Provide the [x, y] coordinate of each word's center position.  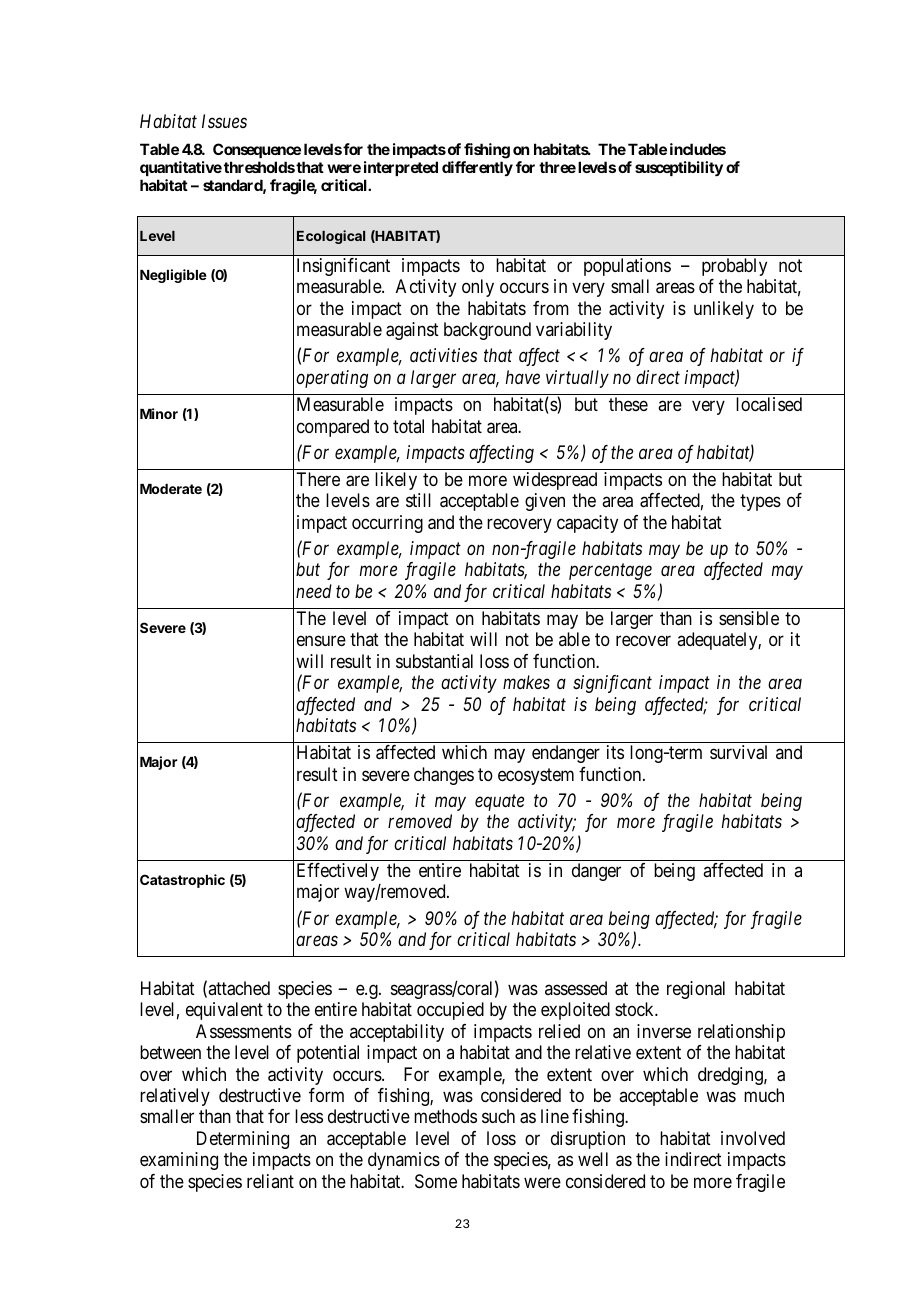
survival [738, 752]
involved [753, 1138]
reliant [270, 1181]
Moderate [171, 489]
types [760, 503]
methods [445, 1116]
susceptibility [679, 169]
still [418, 500]
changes [444, 776]
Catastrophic [182, 881]
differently [477, 168]
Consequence [257, 150]
